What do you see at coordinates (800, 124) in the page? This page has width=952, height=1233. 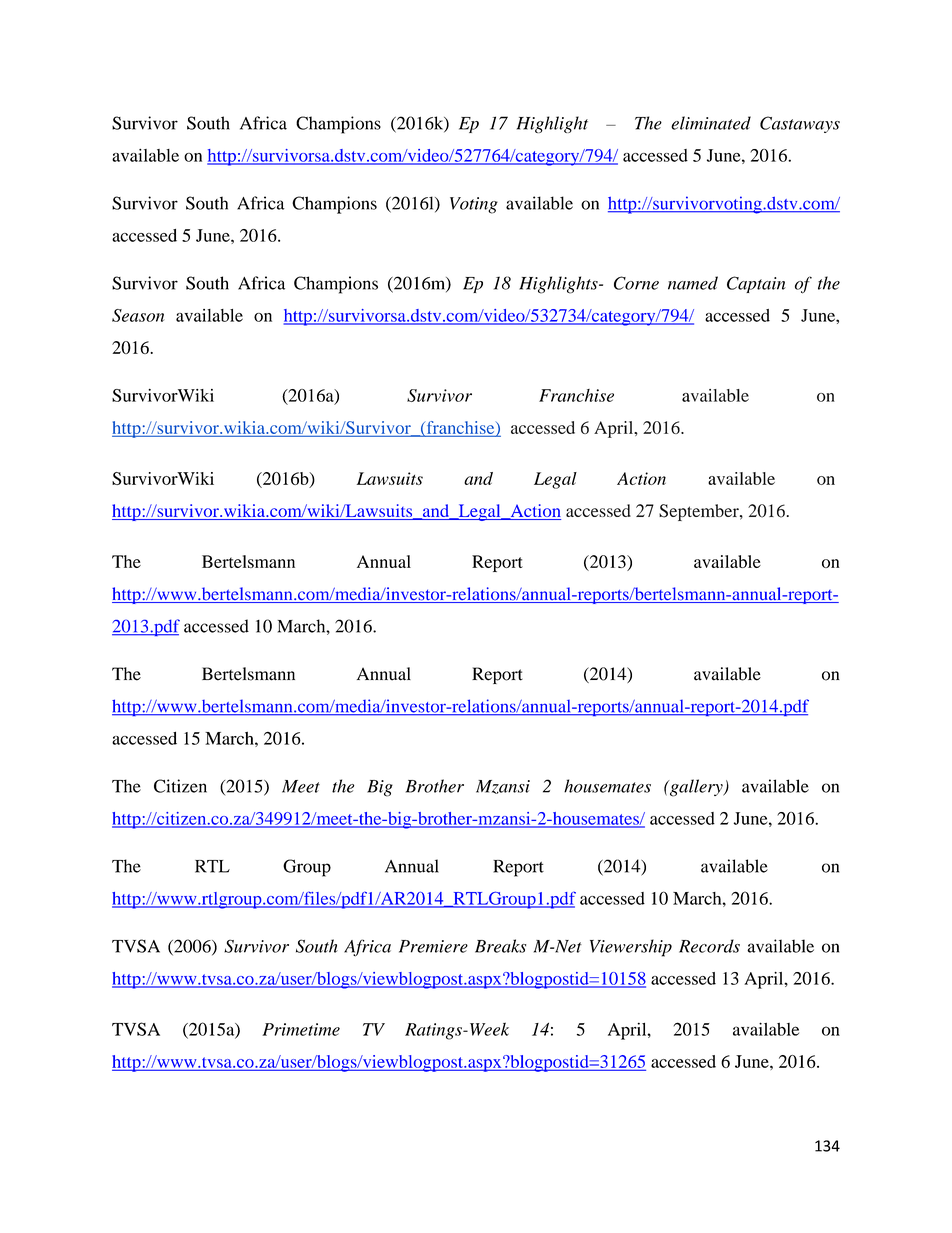 I see `Castaways` at bounding box center [800, 124].
